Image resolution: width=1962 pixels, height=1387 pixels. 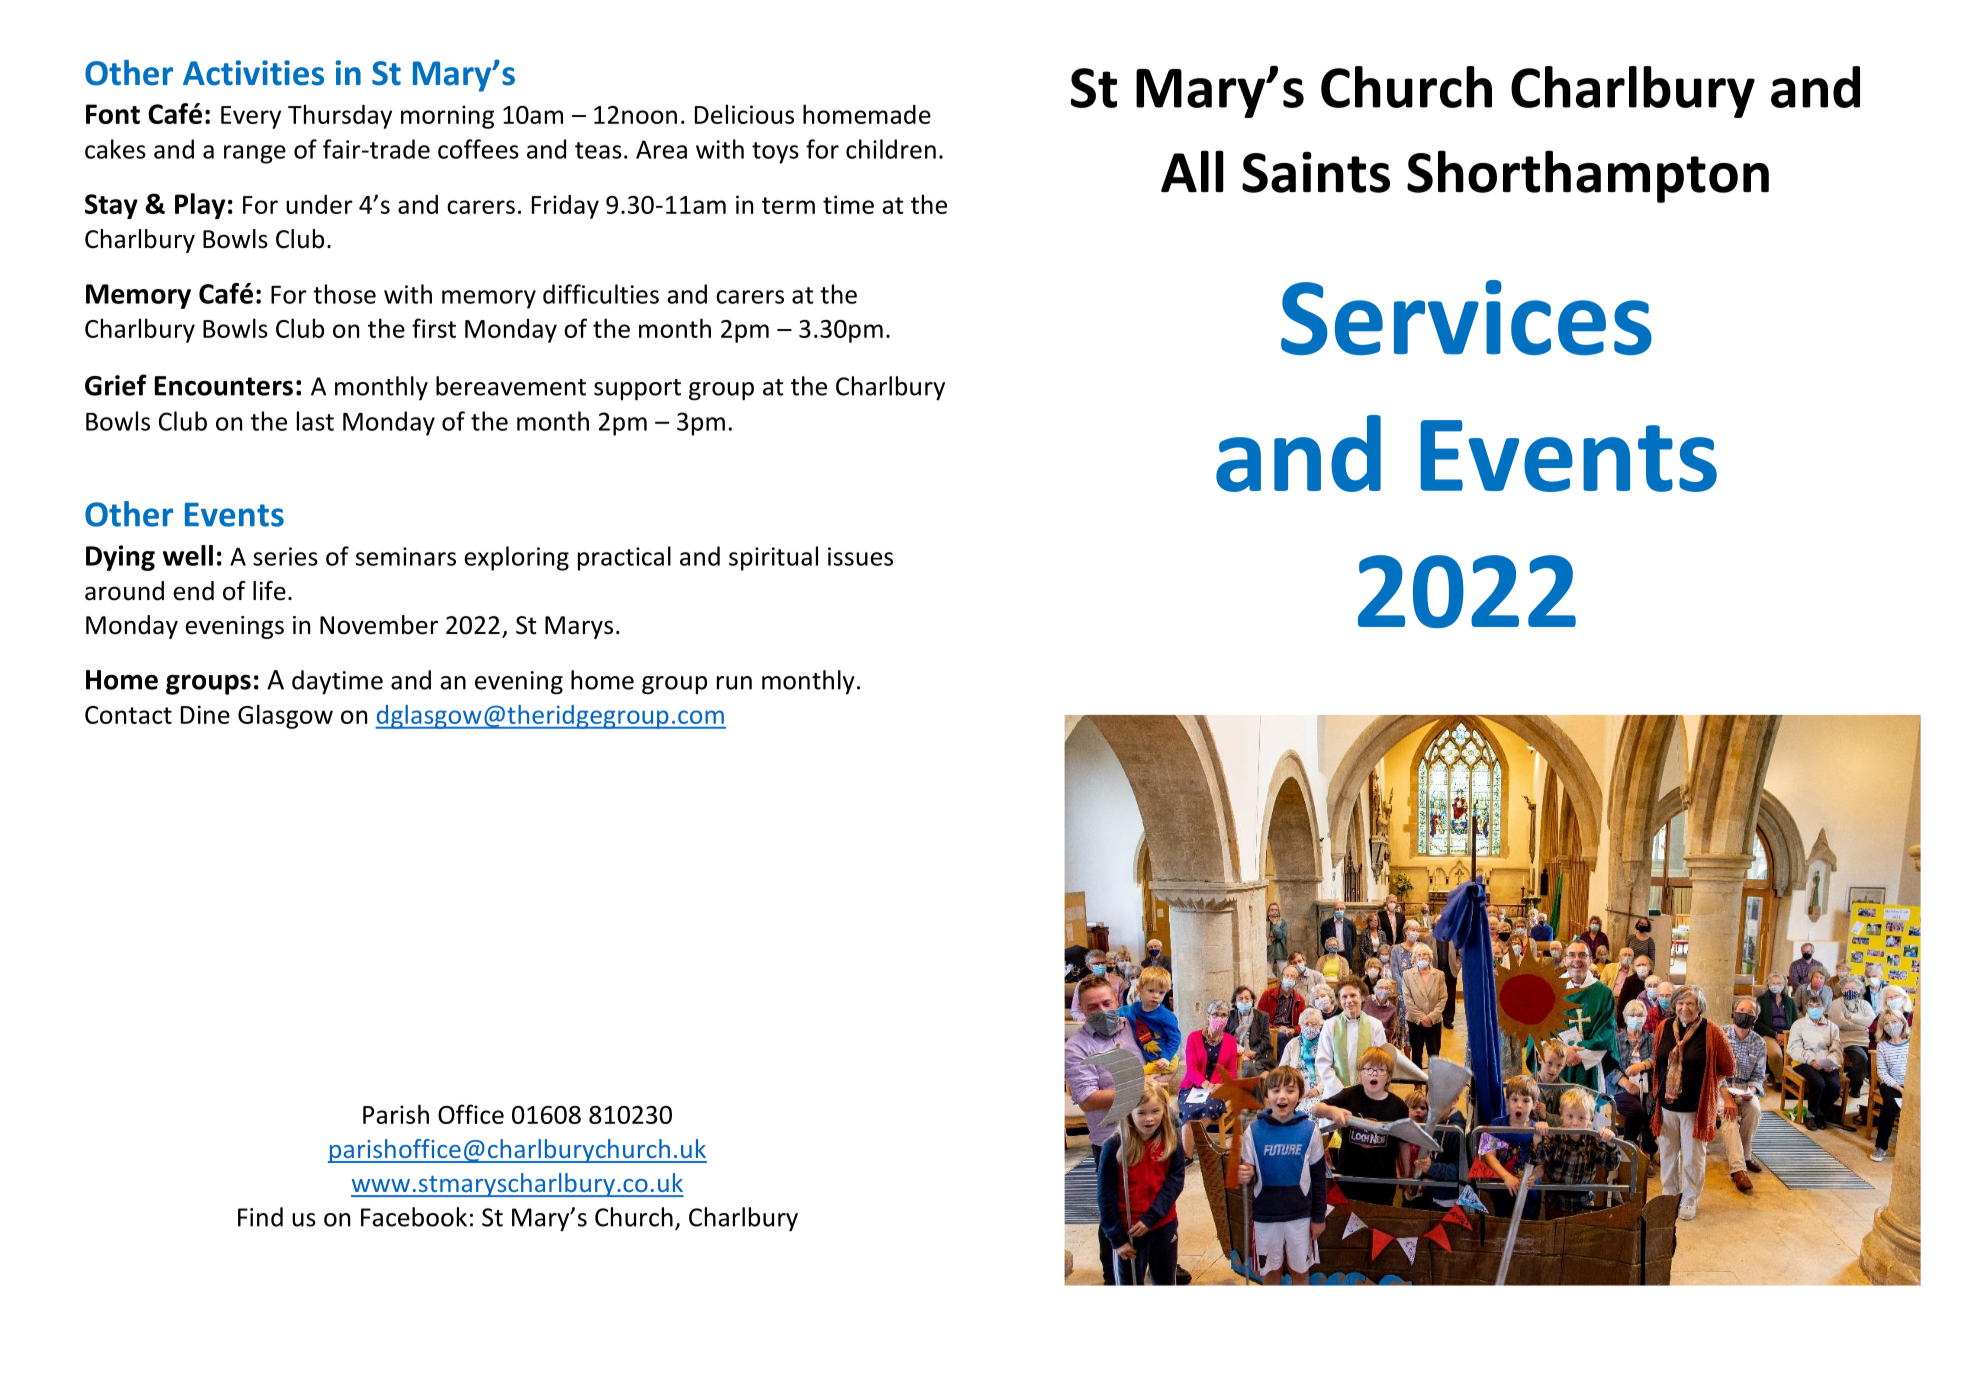 What do you see at coordinates (860, 556) in the screenshot?
I see `issues` at bounding box center [860, 556].
